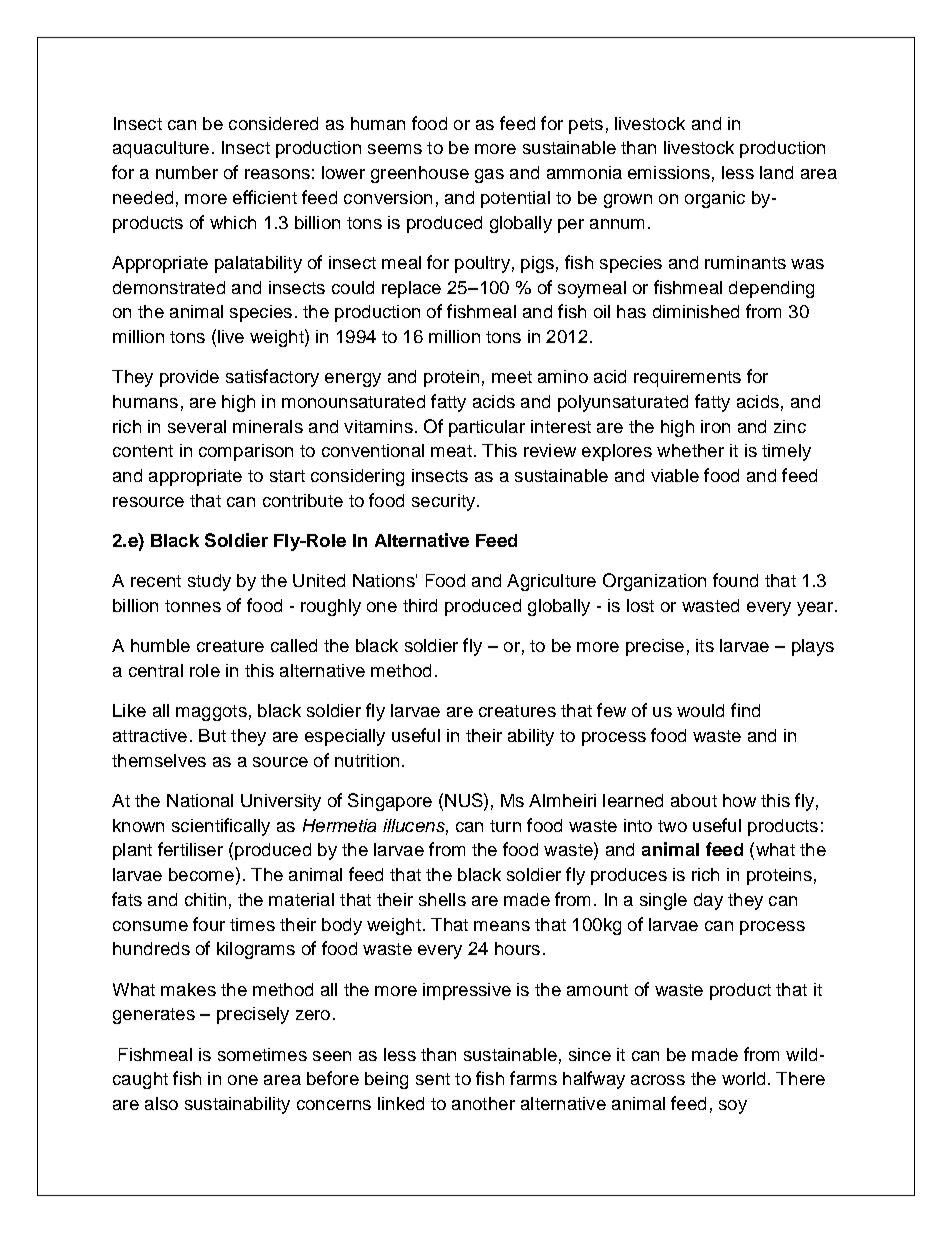 Image resolution: width=952 pixels, height=1233 pixels. I want to click on meat, so click(451, 451).
